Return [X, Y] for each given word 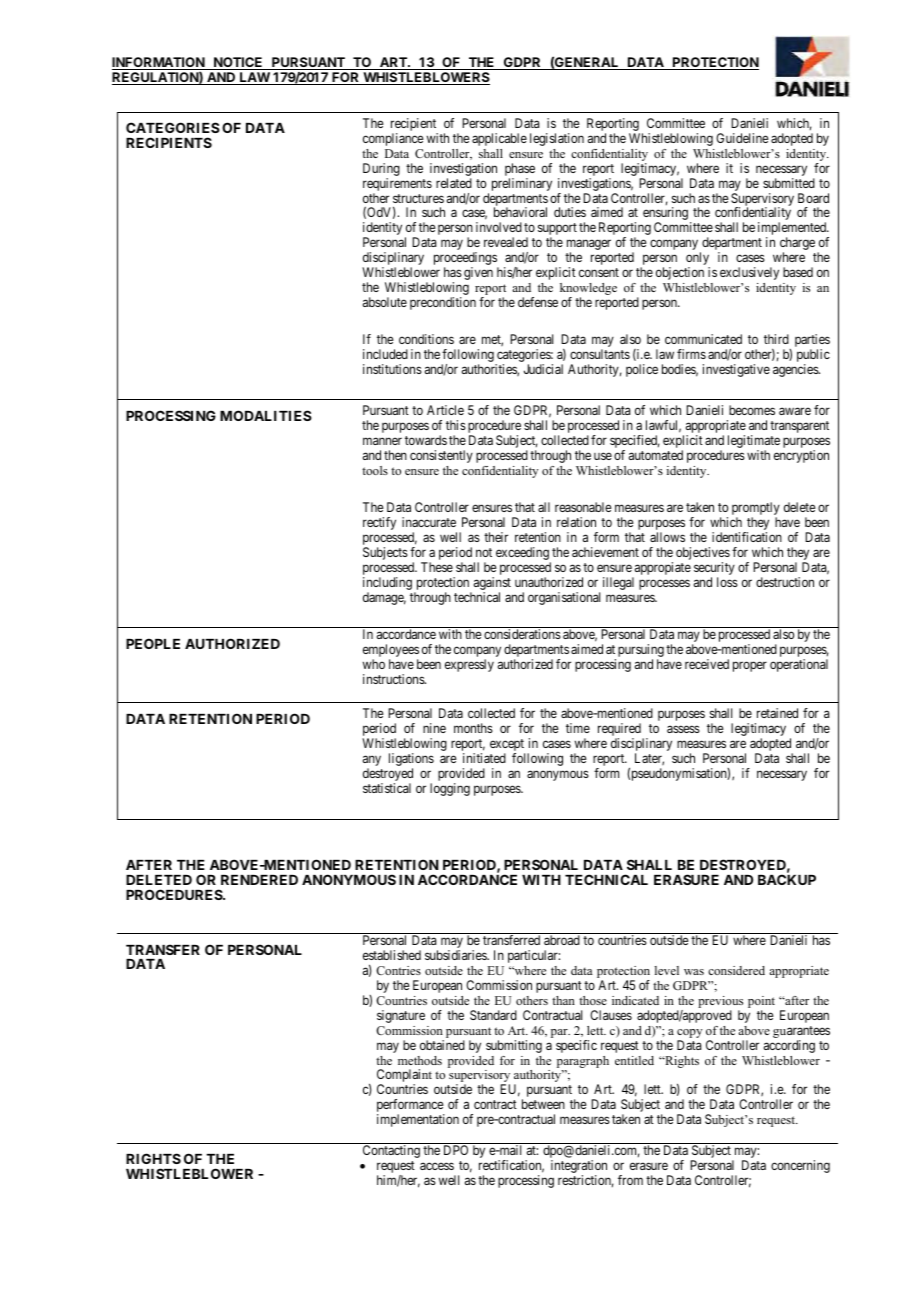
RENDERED [259, 880]
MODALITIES [266, 415]
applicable [499, 139]
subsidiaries [456, 955]
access [437, 1166]
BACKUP [787, 879]
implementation [418, 1120]
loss [727, 582]
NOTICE [238, 63]
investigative [736, 370]
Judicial [543, 369]
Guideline [742, 138]
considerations [522, 634]
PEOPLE [153, 643]
